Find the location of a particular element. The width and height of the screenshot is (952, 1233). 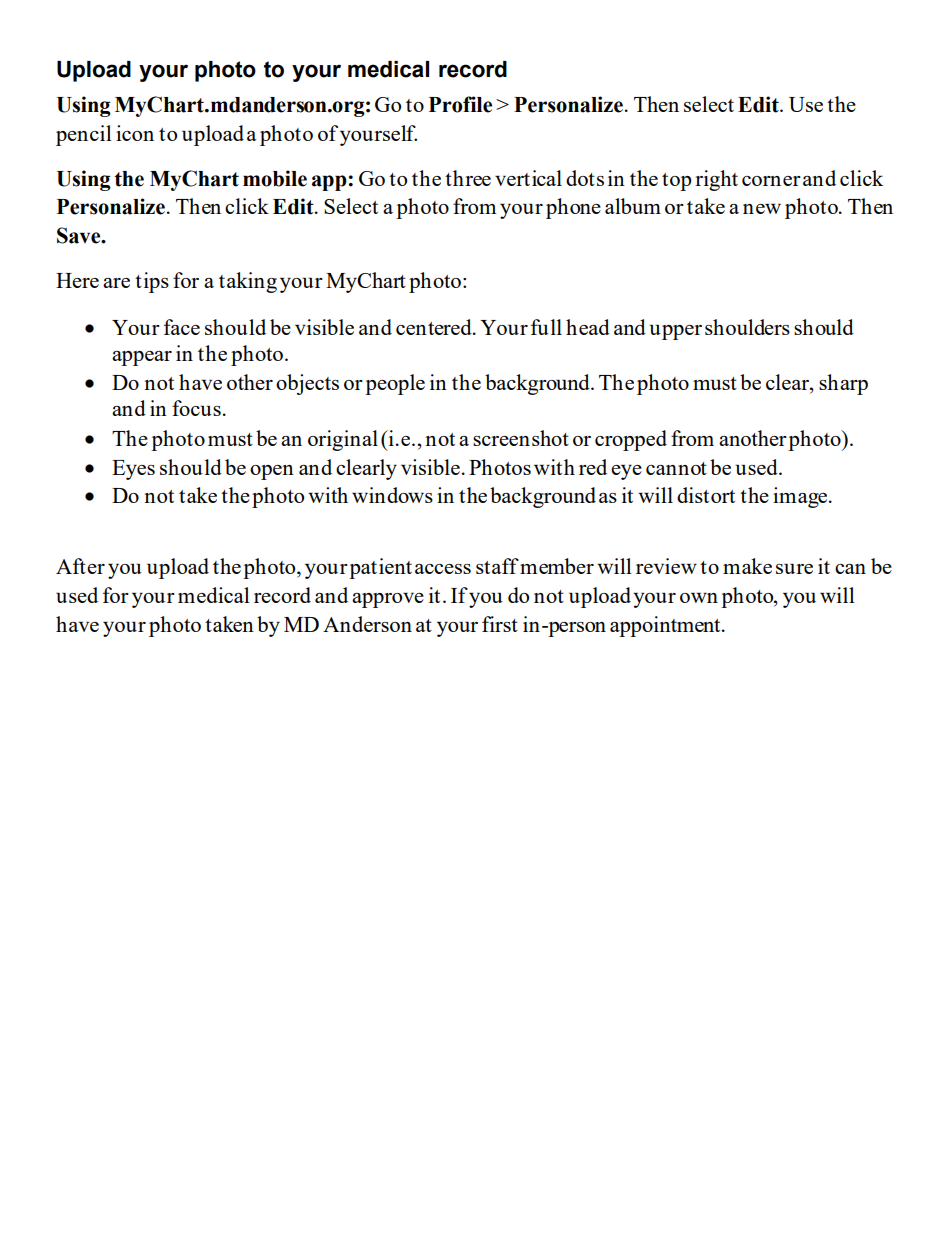

new is located at coordinates (762, 209).
